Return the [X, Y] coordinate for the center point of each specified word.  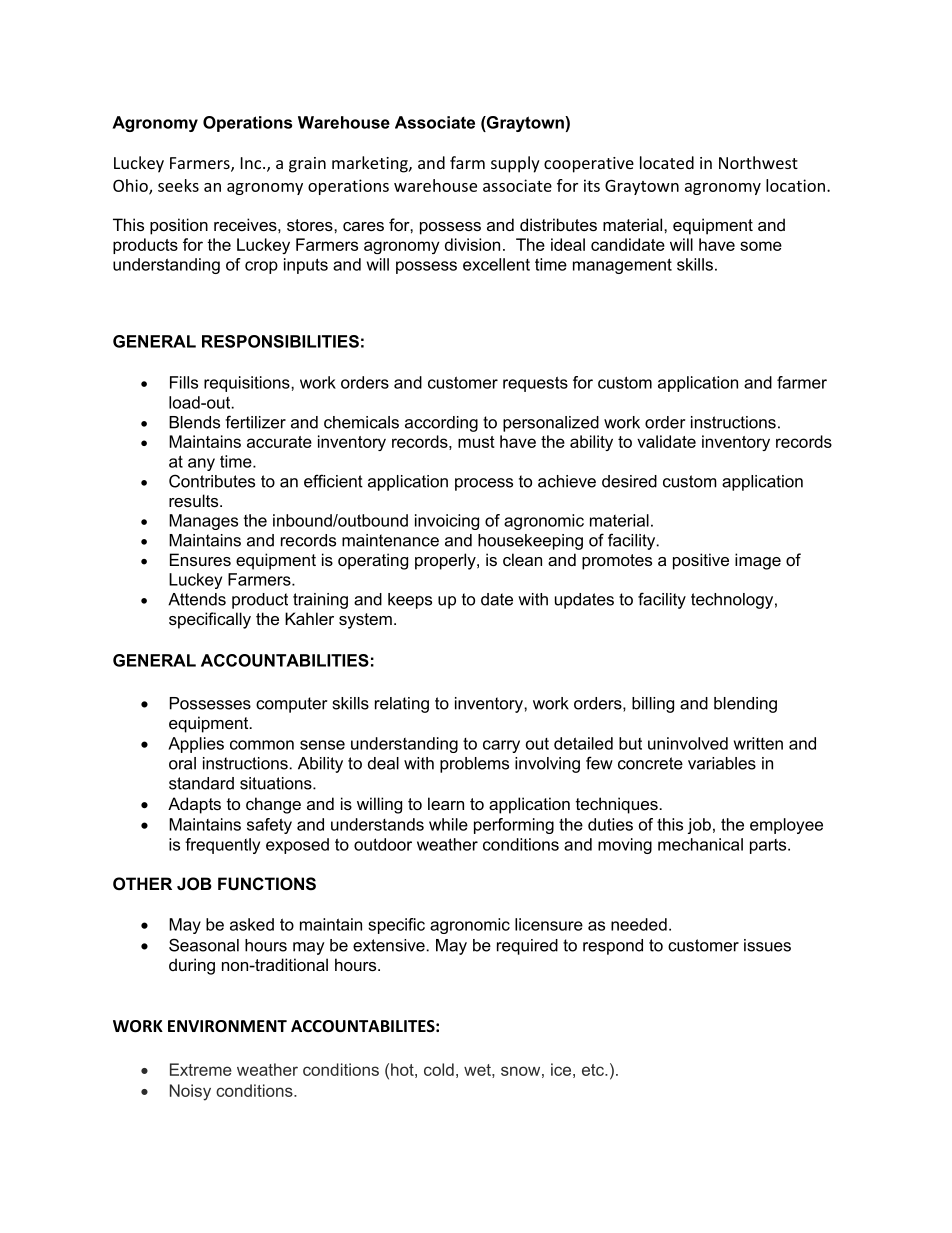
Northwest [758, 162]
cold [439, 1069]
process [484, 484]
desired [629, 481]
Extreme [201, 1069]
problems [474, 765]
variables [722, 763]
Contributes [212, 481]
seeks [178, 185]
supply [515, 164]
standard [201, 783]
